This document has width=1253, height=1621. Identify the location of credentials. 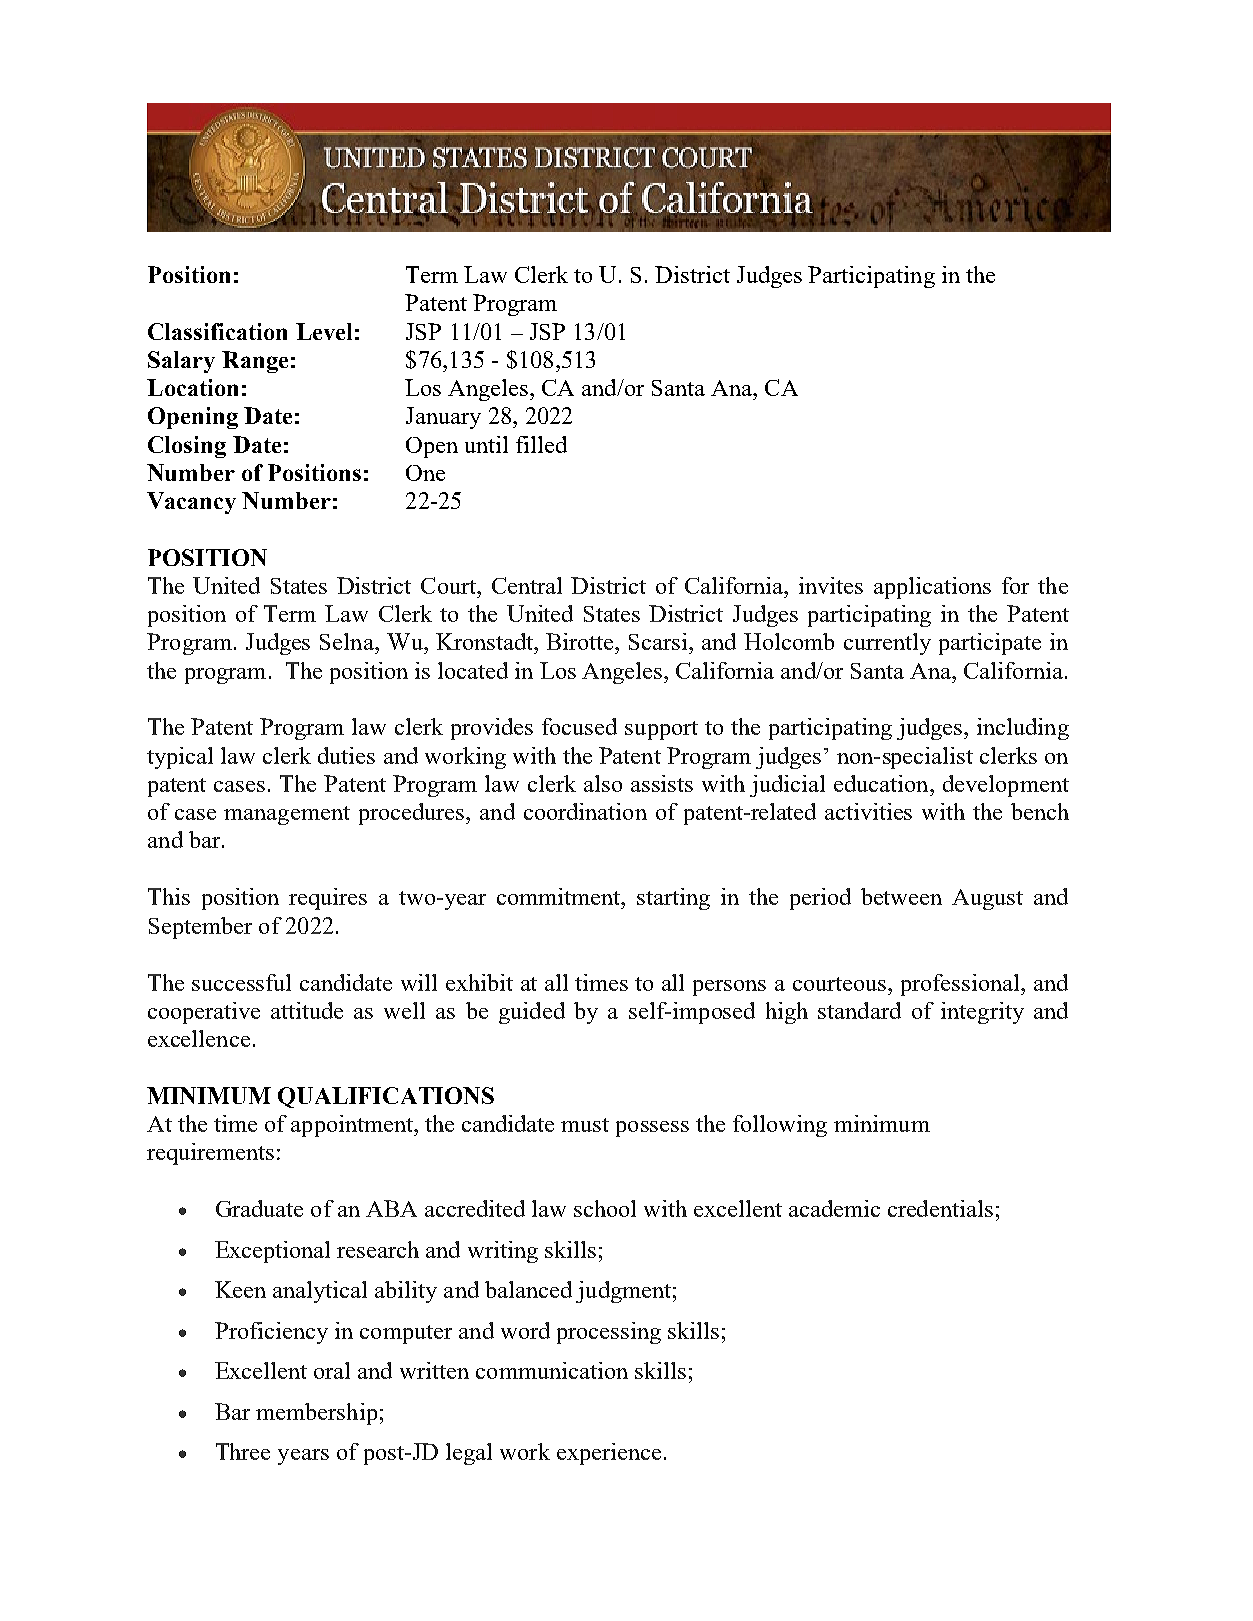
(940, 1208).
